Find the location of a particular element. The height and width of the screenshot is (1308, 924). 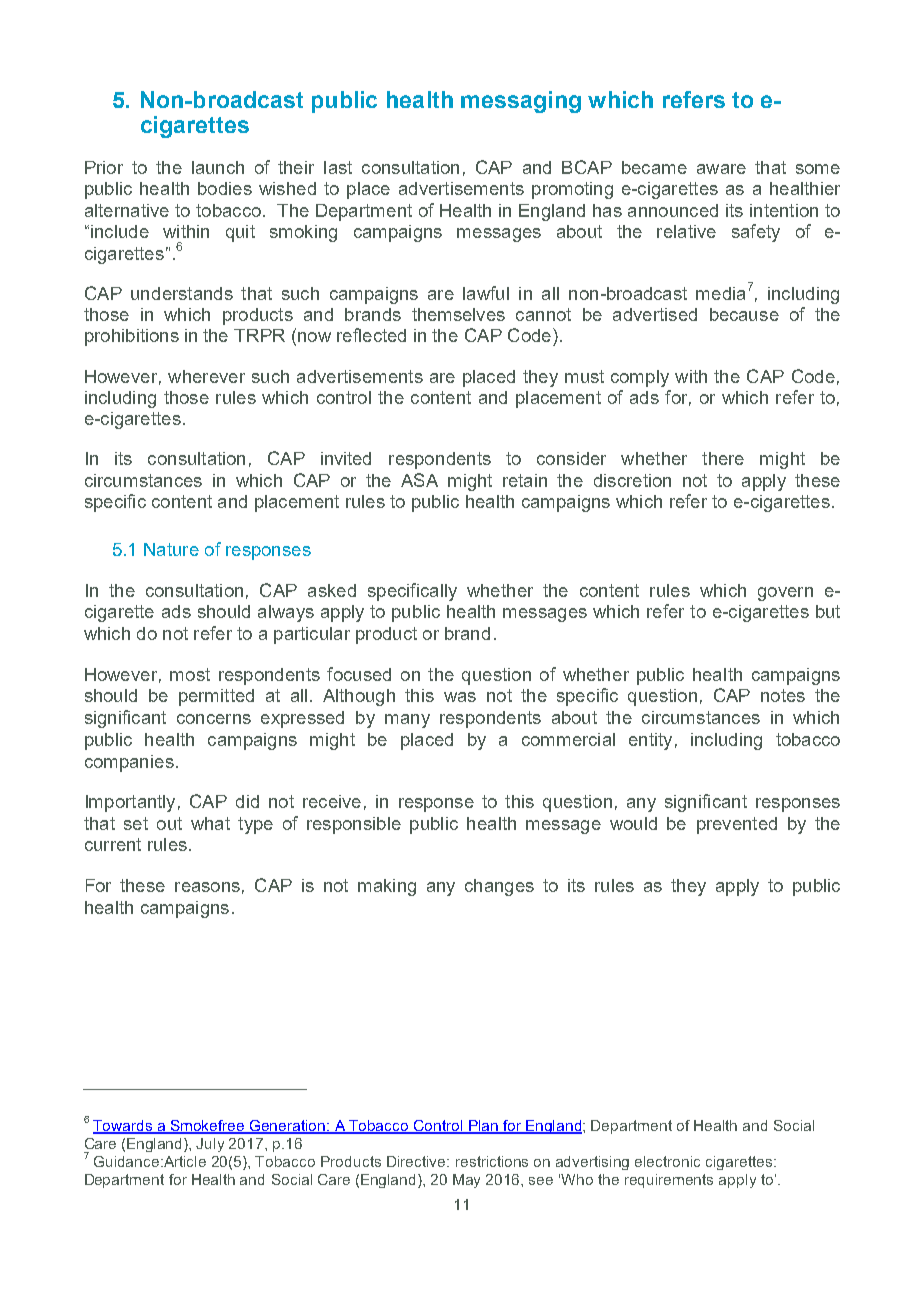

launch is located at coordinates (218, 167).
